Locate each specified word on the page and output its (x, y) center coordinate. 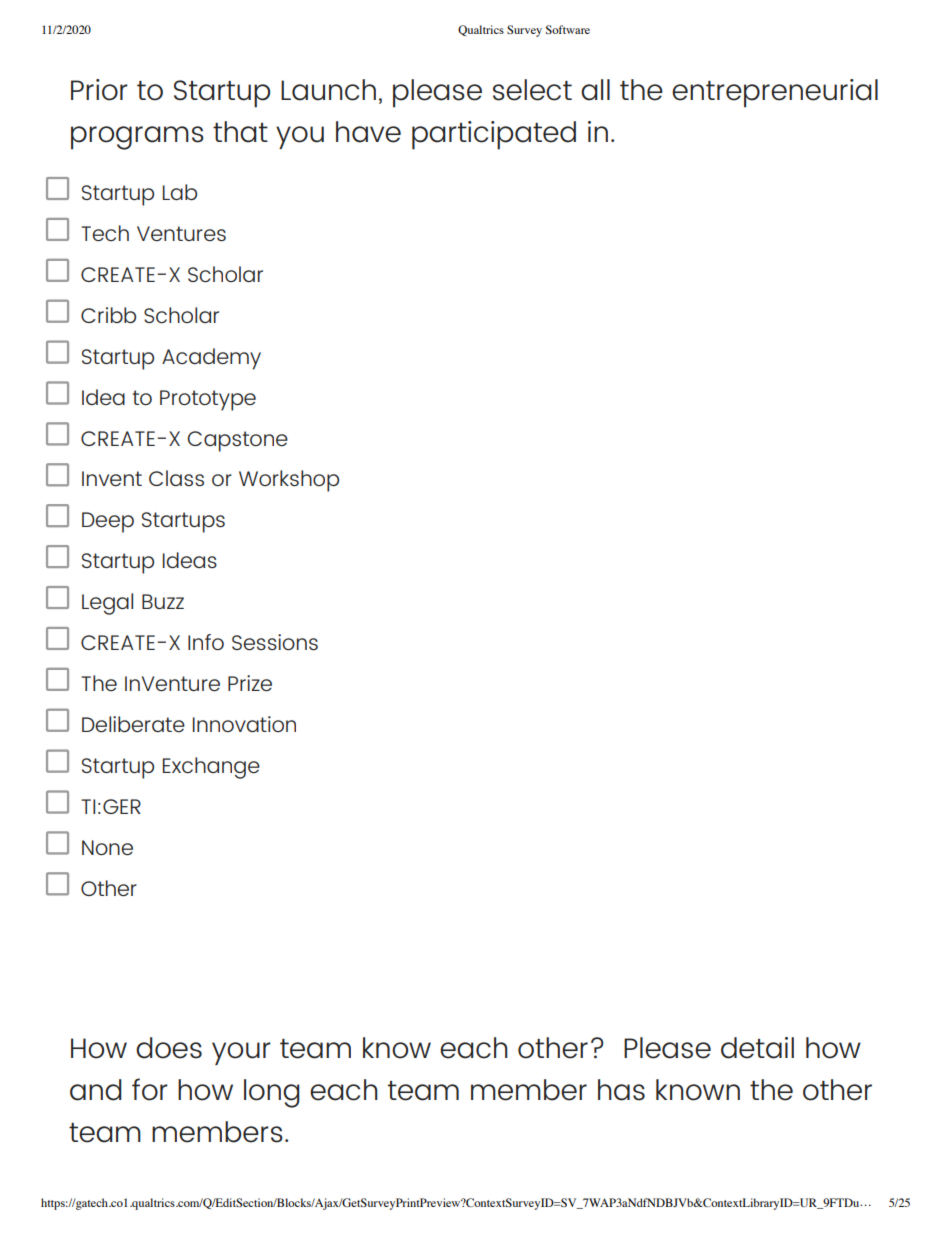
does (169, 1048)
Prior (99, 90)
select (532, 90)
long (272, 1093)
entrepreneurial (775, 93)
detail (757, 1048)
